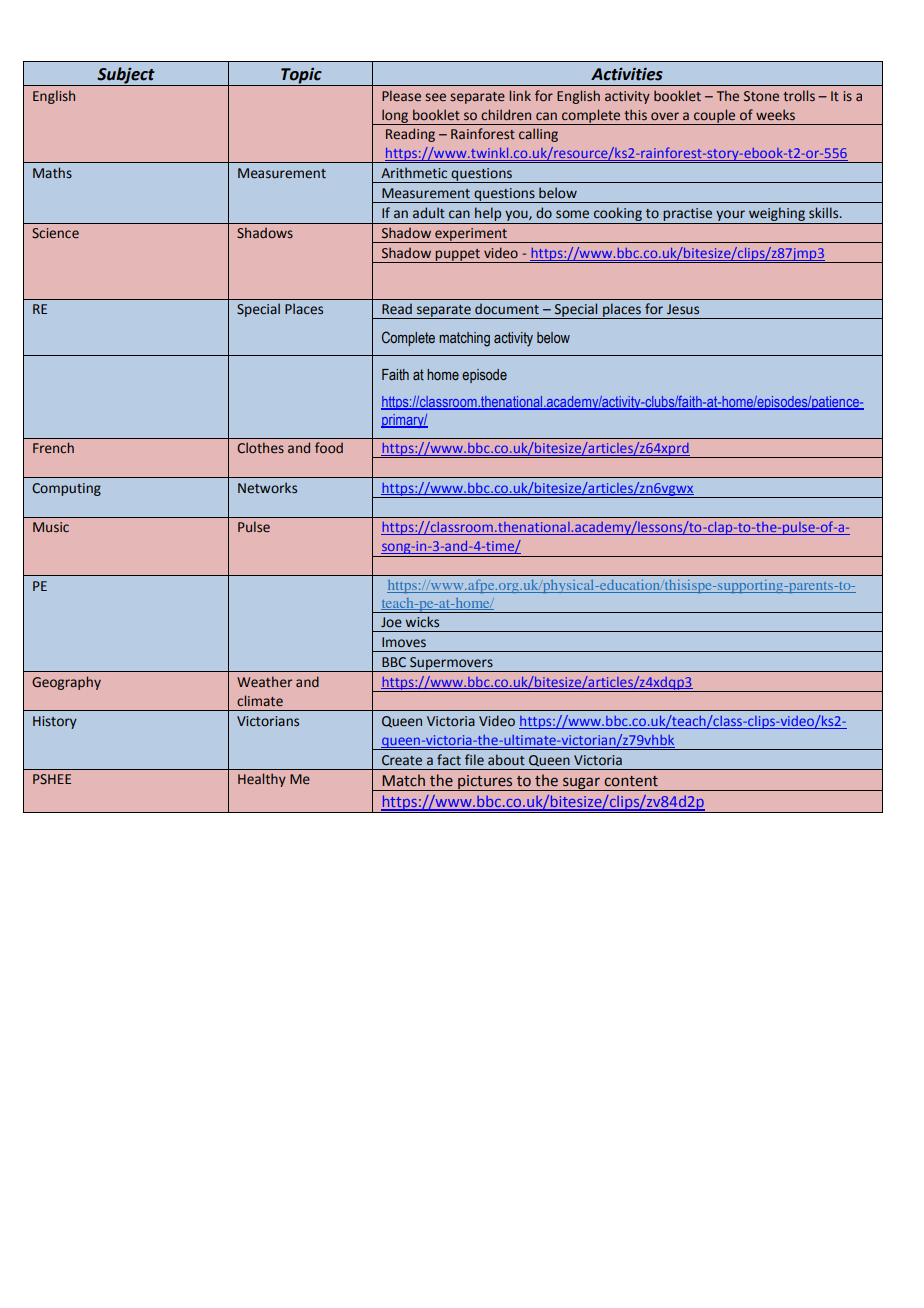 This screenshot has width=924, height=1308. I want to click on Healthy, so click(262, 780).
